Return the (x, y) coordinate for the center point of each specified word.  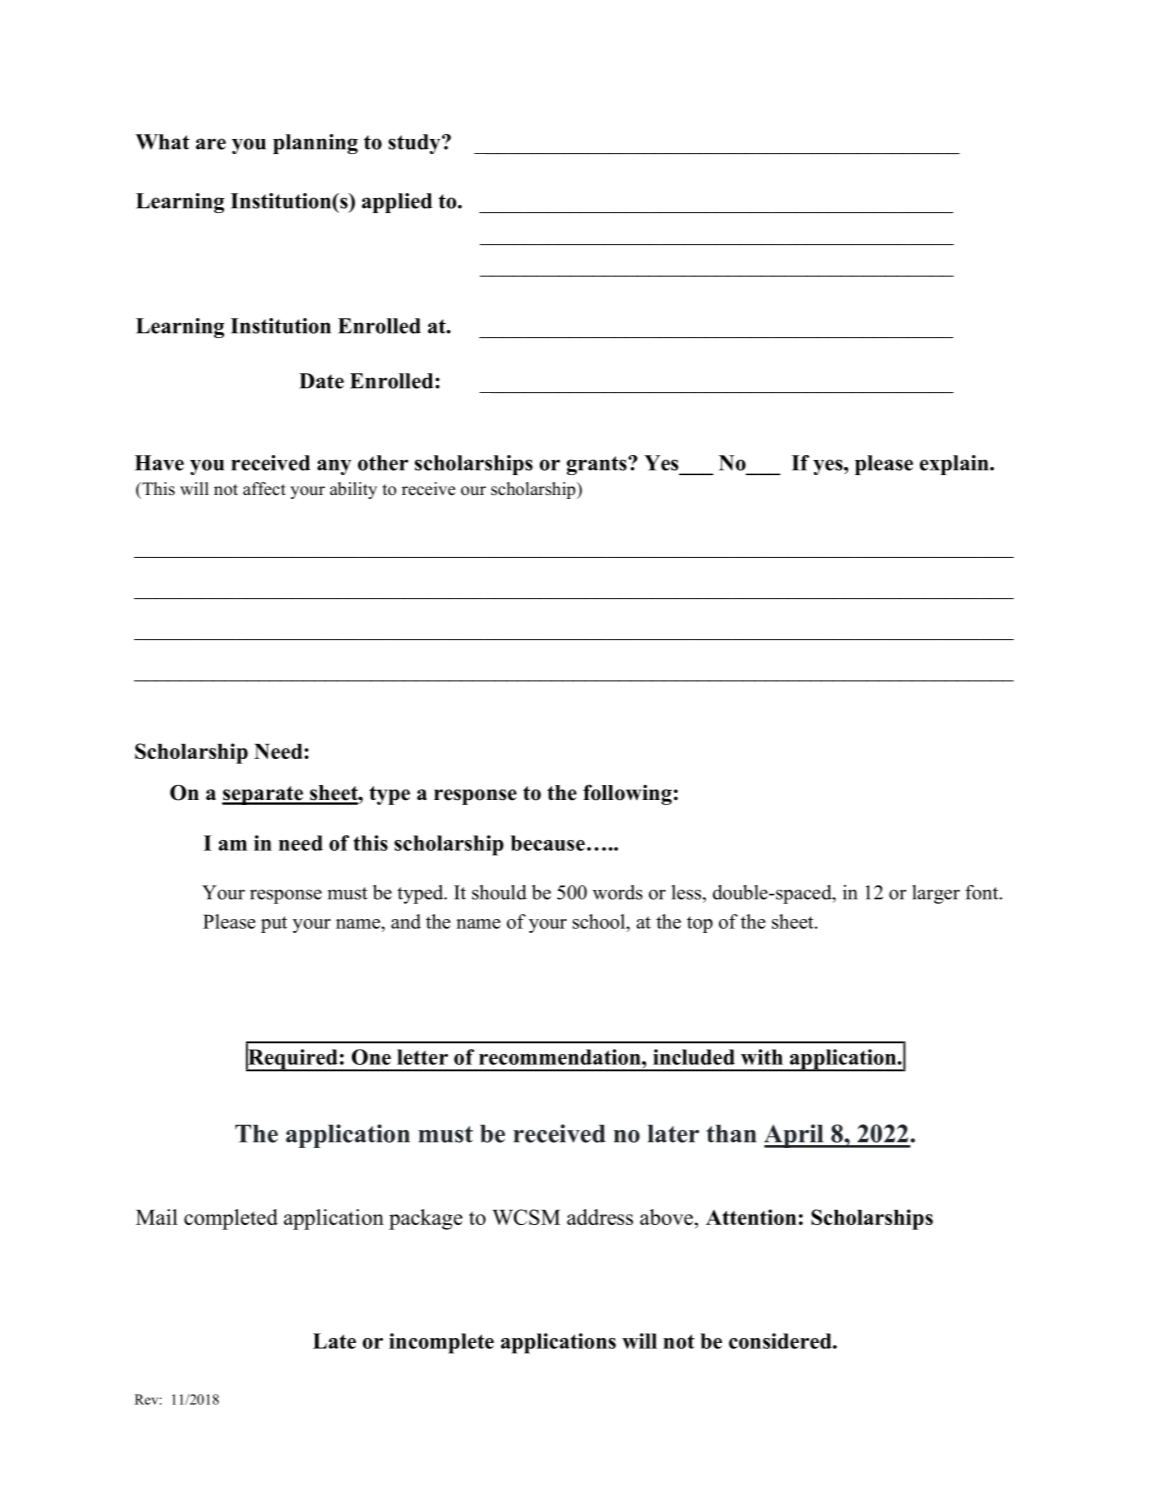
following (627, 794)
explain (955, 465)
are (211, 144)
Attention (751, 1217)
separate (263, 795)
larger (936, 894)
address (600, 1217)
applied (397, 203)
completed (231, 1219)
